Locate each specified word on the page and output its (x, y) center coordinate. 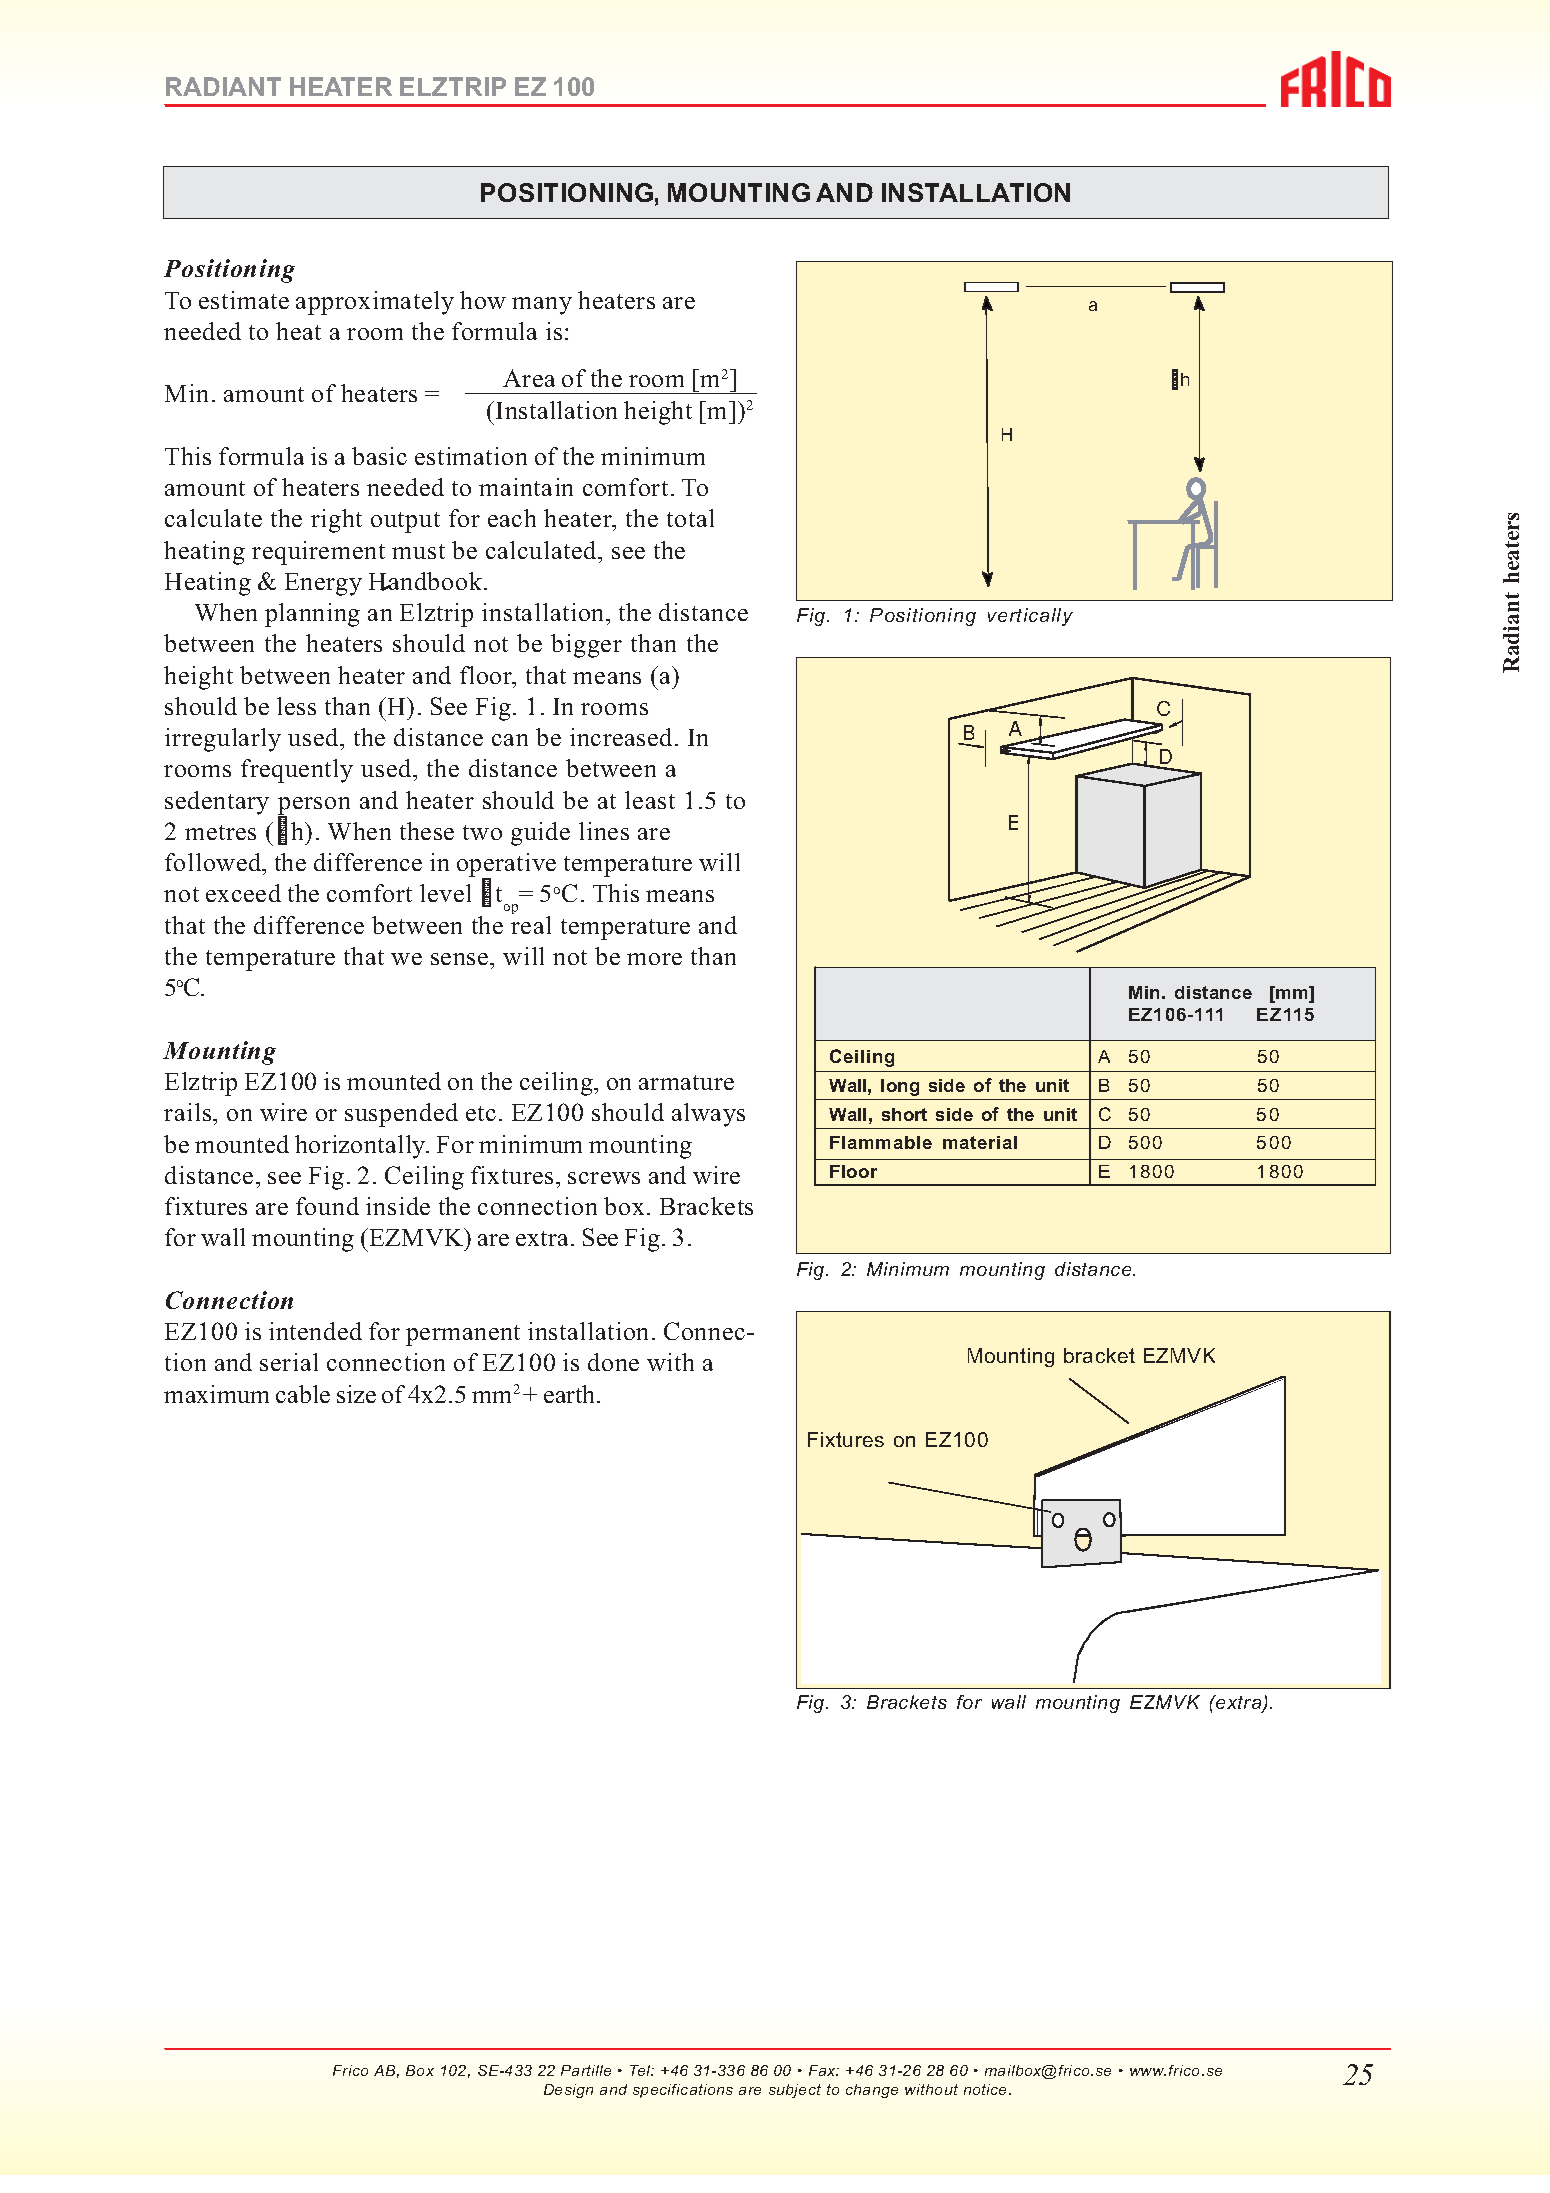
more (654, 959)
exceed (243, 893)
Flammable (881, 1142)
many (542, 306)
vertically (1030, 617)
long (900, 1087)
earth (571, 1394)
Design (568, 2091)
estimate (244, 300)
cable (303, 1394)
